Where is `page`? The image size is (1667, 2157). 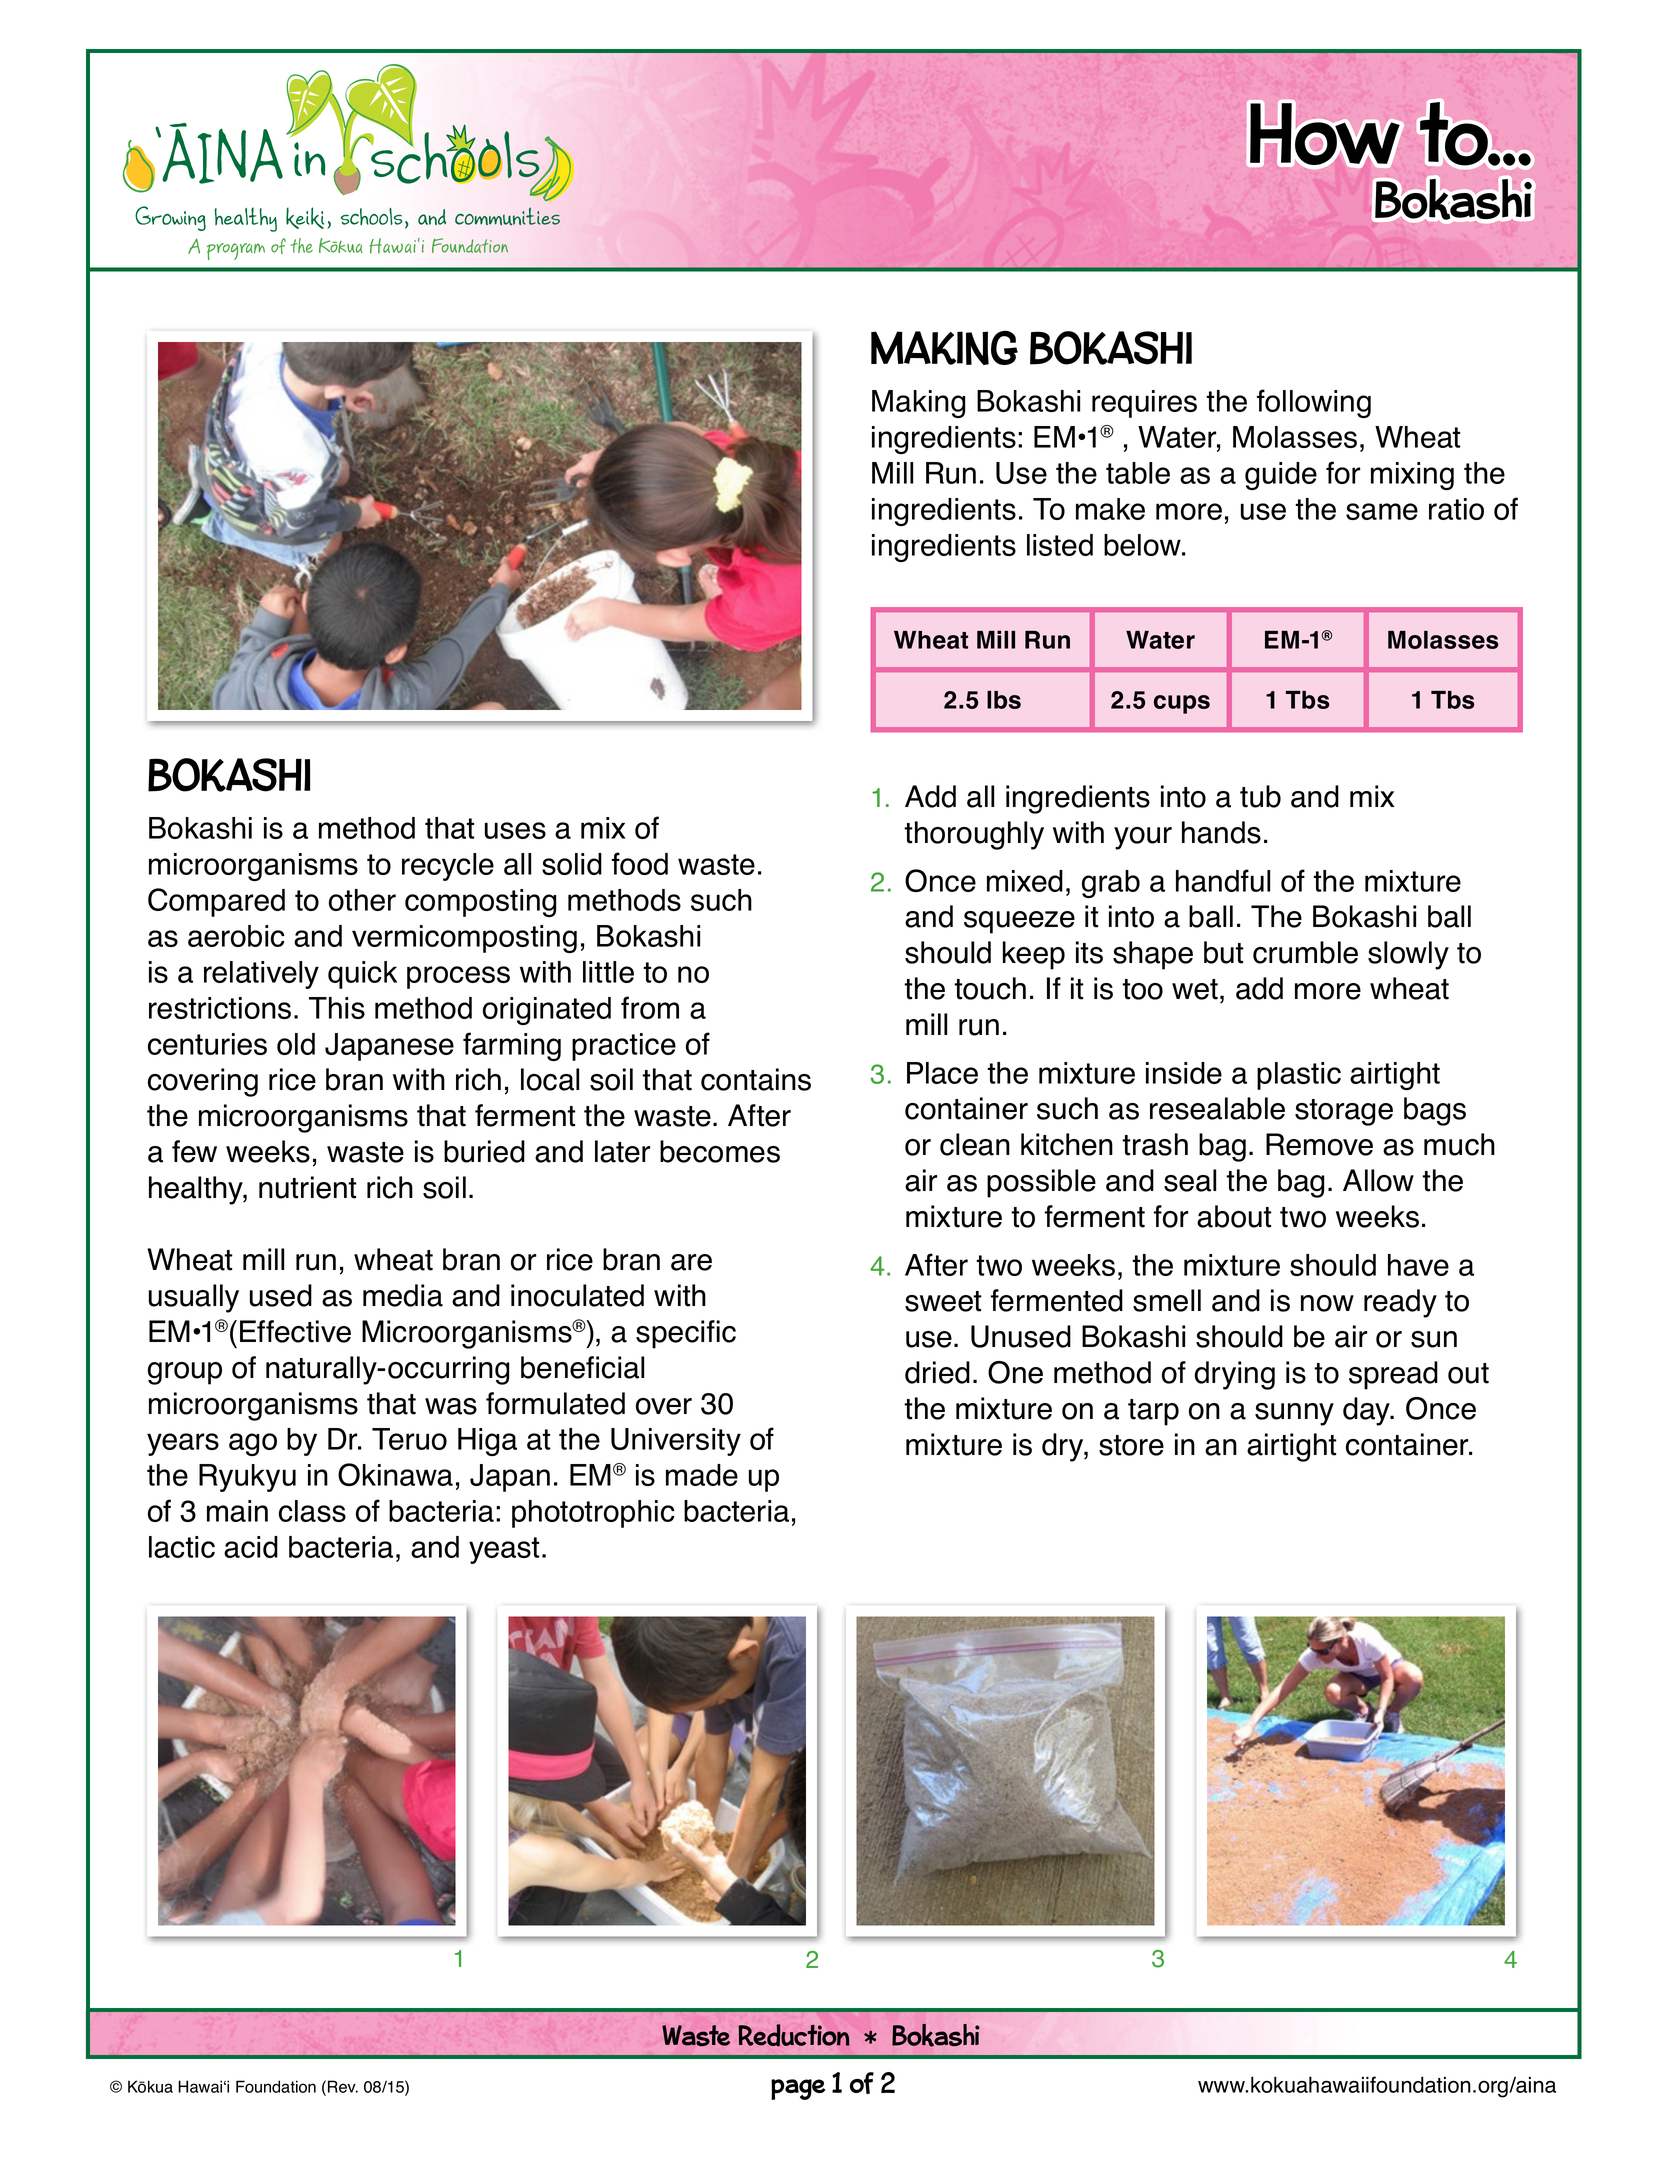 page is located at coordinates (798, 2089).
